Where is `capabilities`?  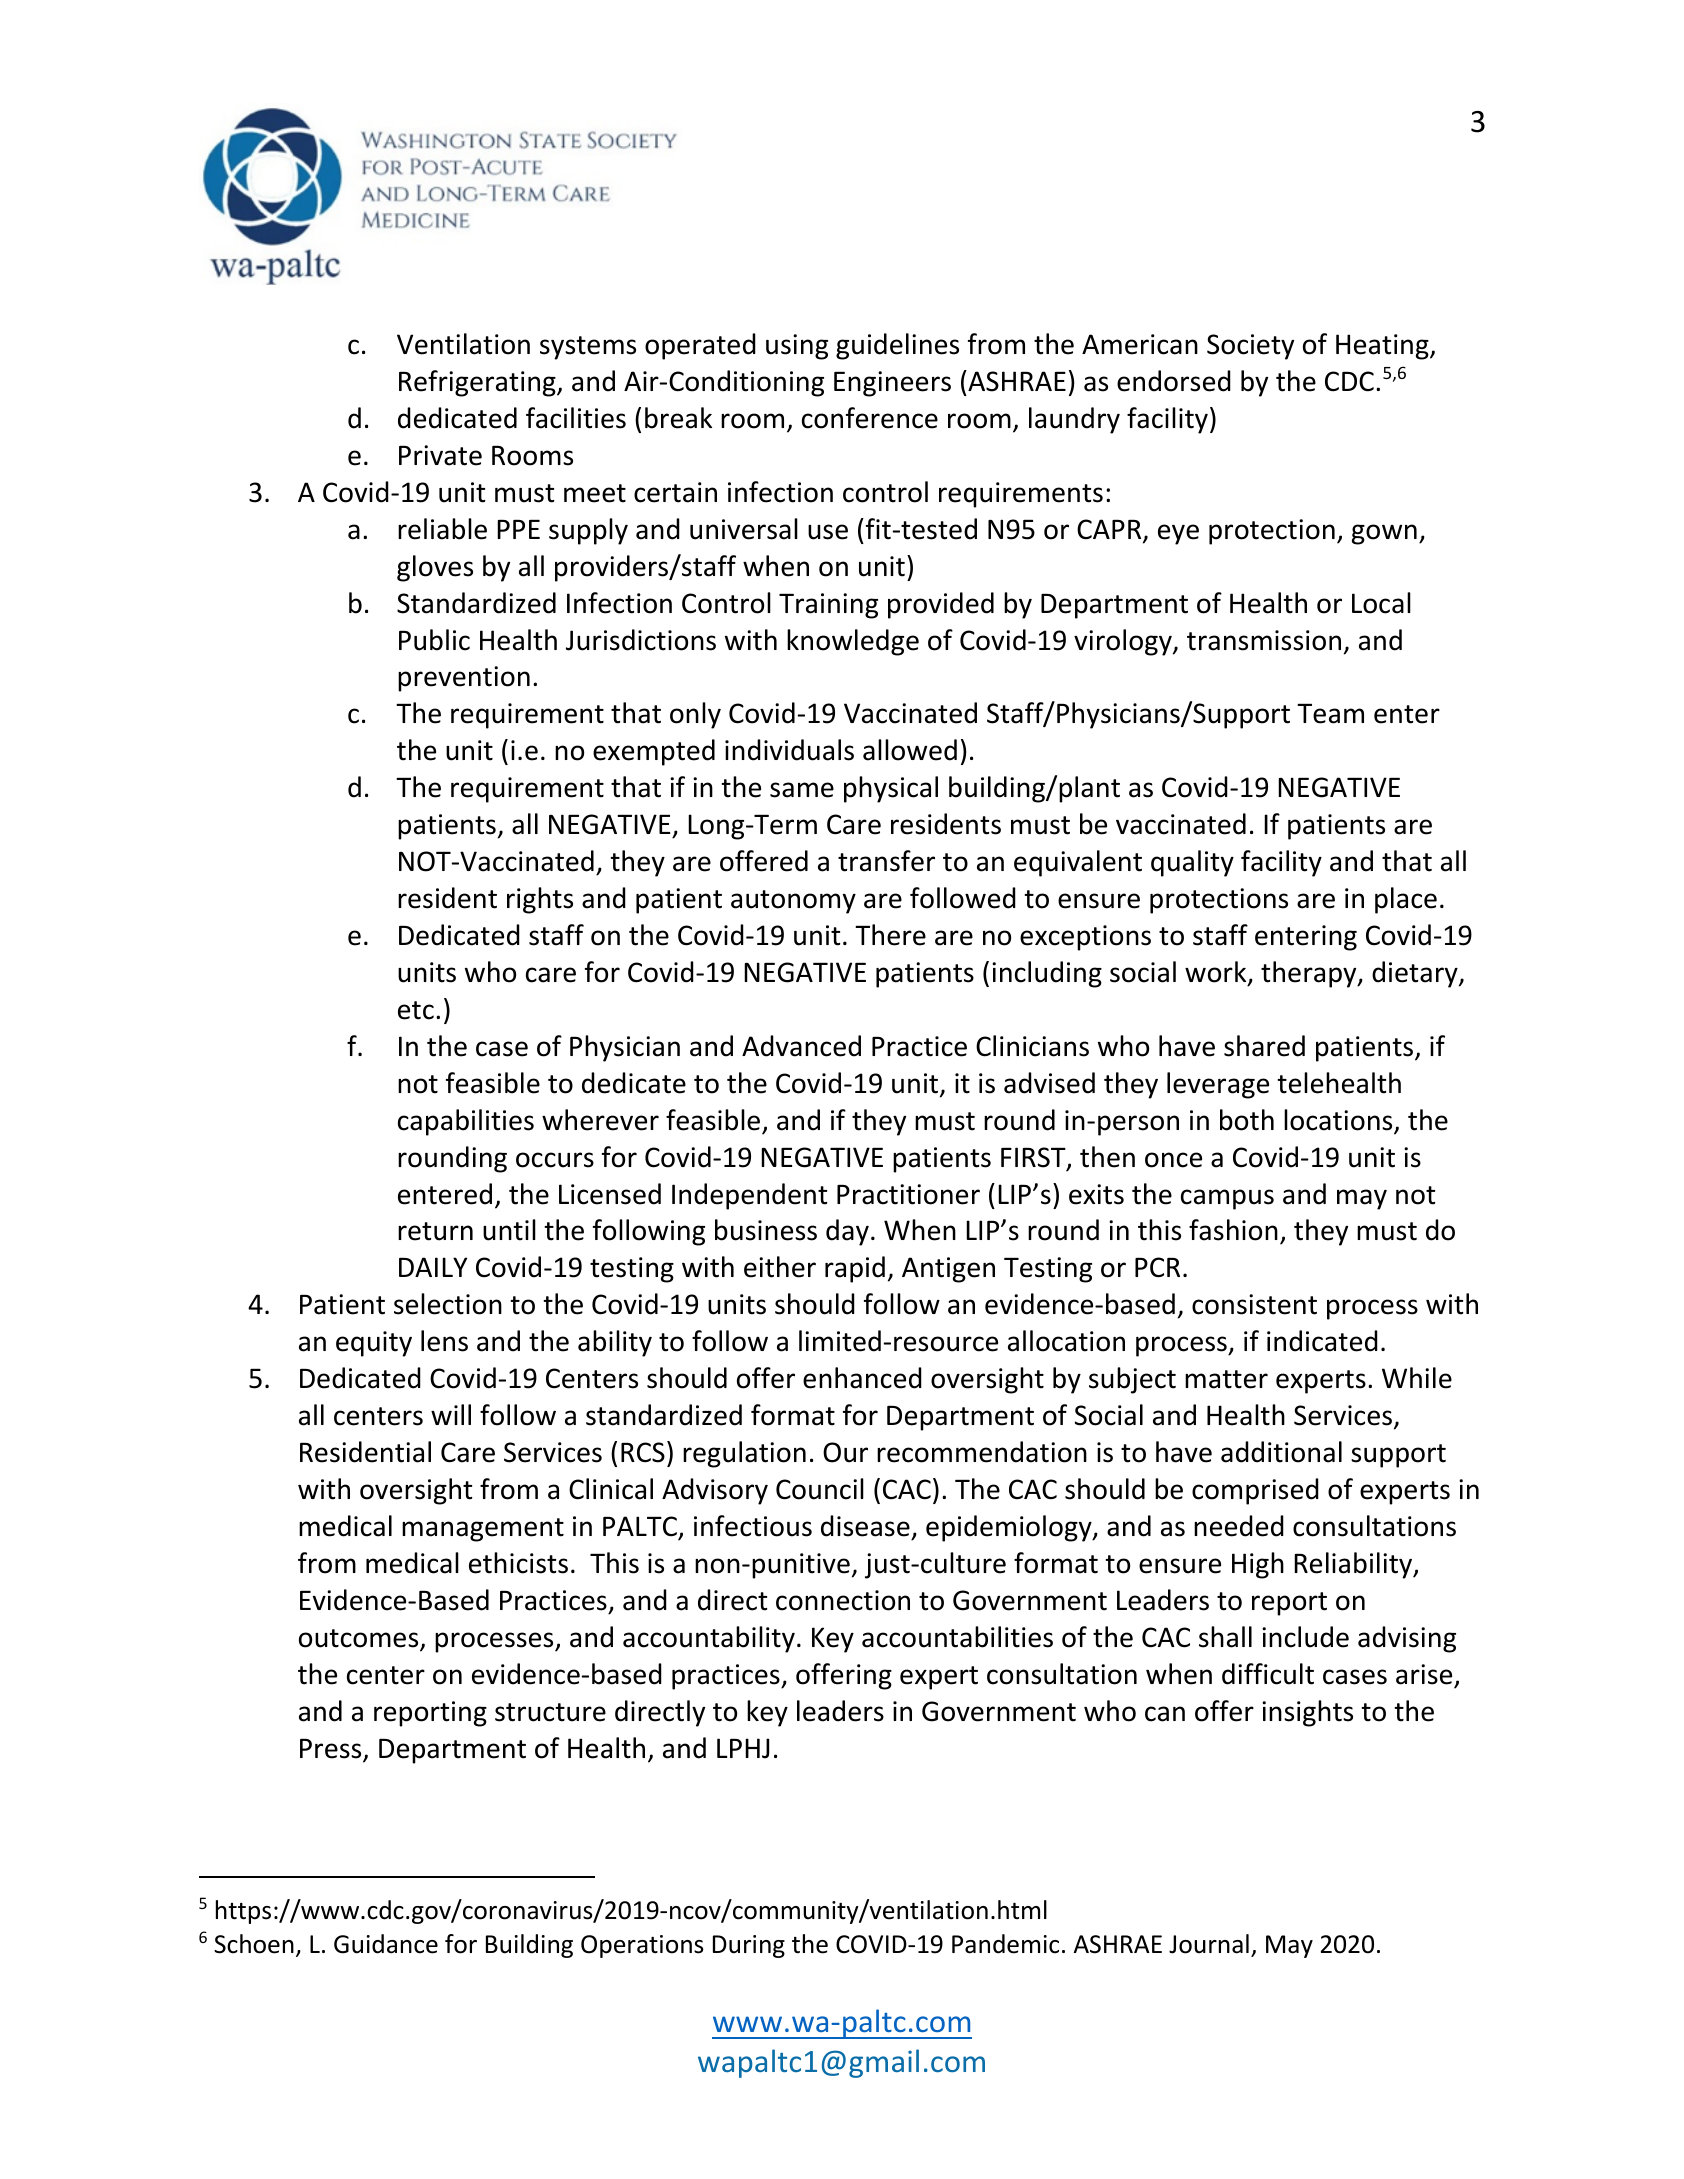 capabilities is located at coordinates (466, 1122).
